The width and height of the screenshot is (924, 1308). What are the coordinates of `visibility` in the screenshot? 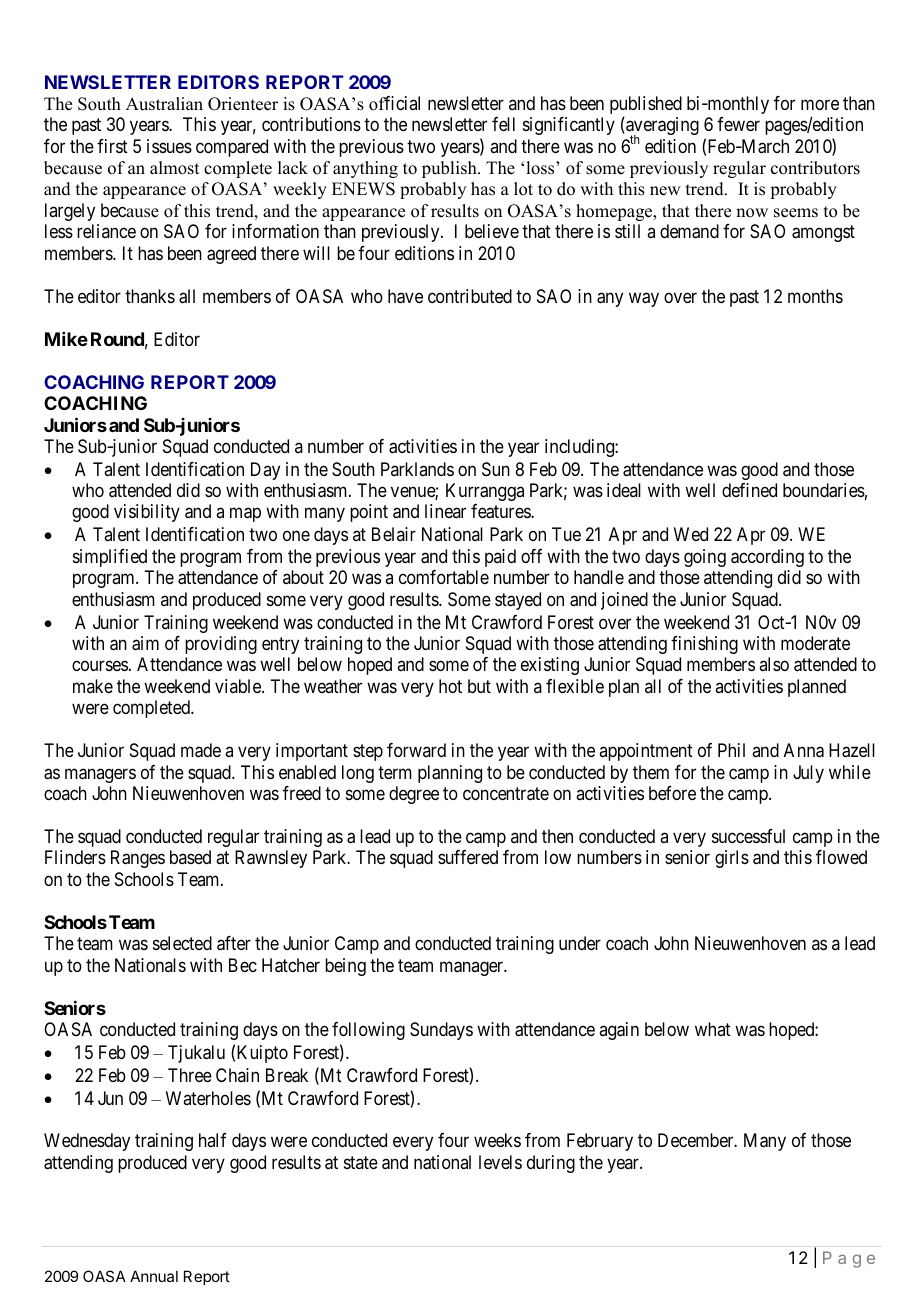 It's located at (147, 513).
